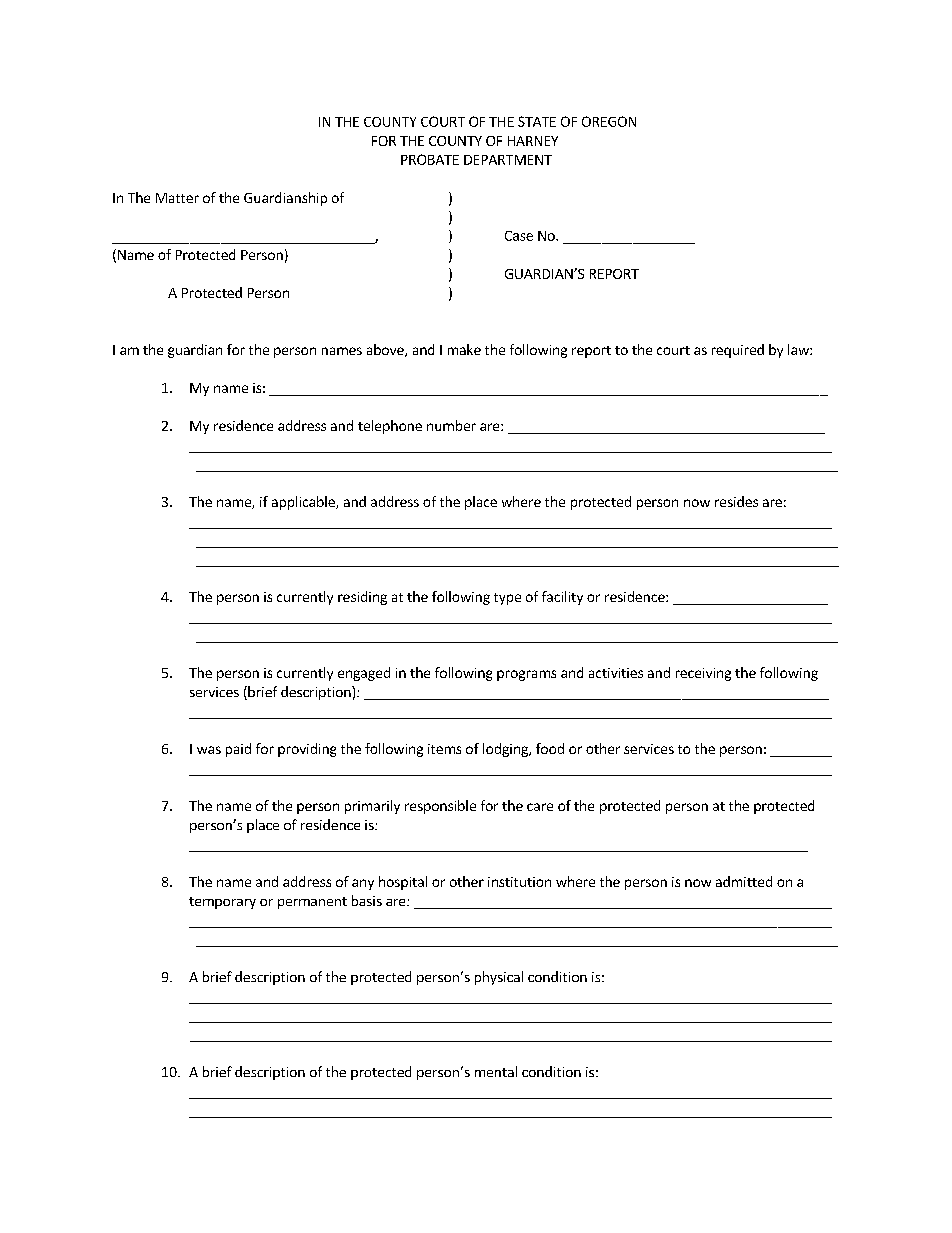 The width and height of the screenshot is (952, 1233). I want to click on admitted, so click(744, 881).
